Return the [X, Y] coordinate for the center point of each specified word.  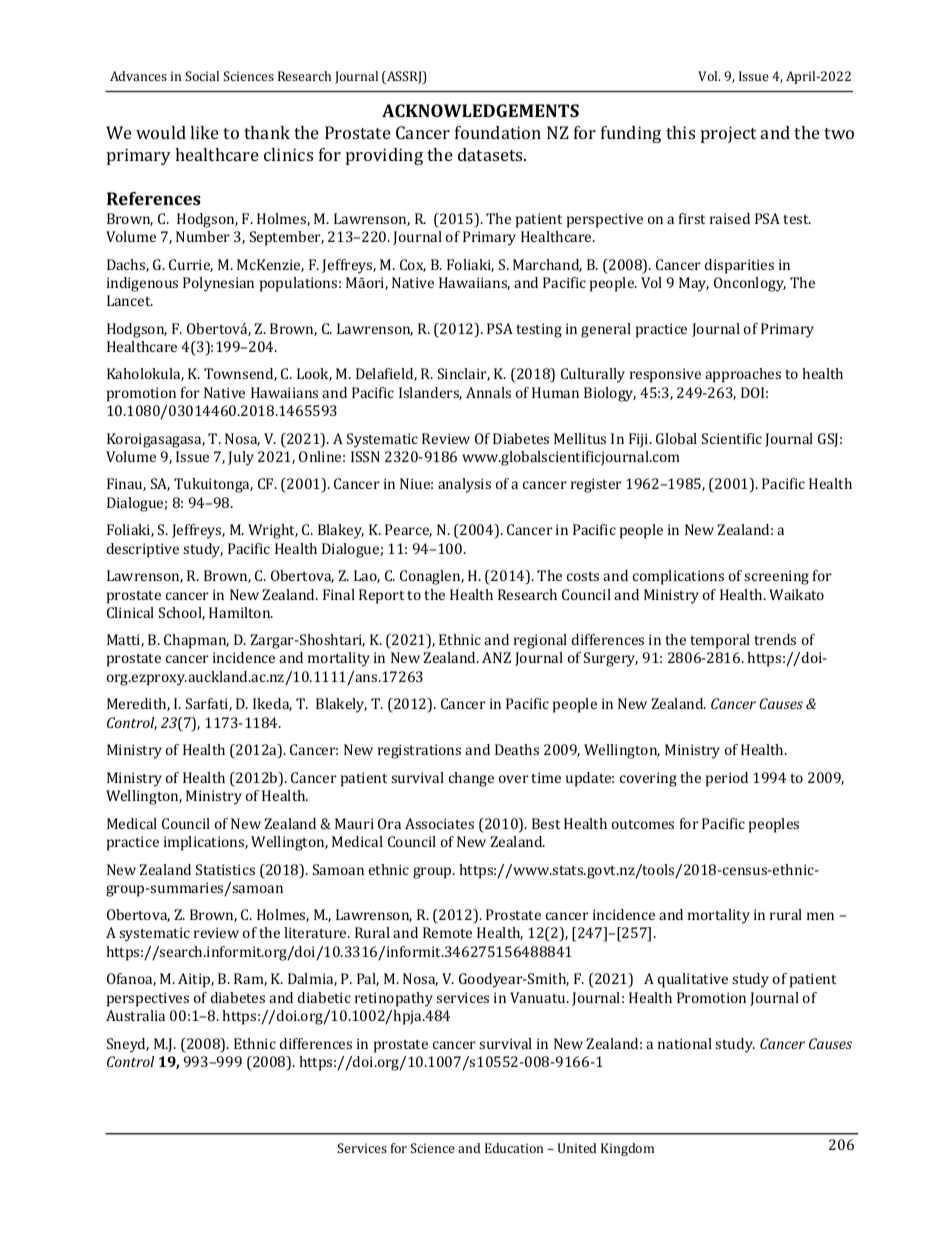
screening [776, 577]
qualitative [693, 980]
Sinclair [464, 374]
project [728, 134]
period [727, 779]
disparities [739, 266]
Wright [273, 531]
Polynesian [218, 284]
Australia [135, 1015]
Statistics [225, 869]
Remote [447, 932]
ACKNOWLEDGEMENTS [480, 110]
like [204, 132]
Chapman [196, 641]
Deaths [517, 749]
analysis [464, 485]
